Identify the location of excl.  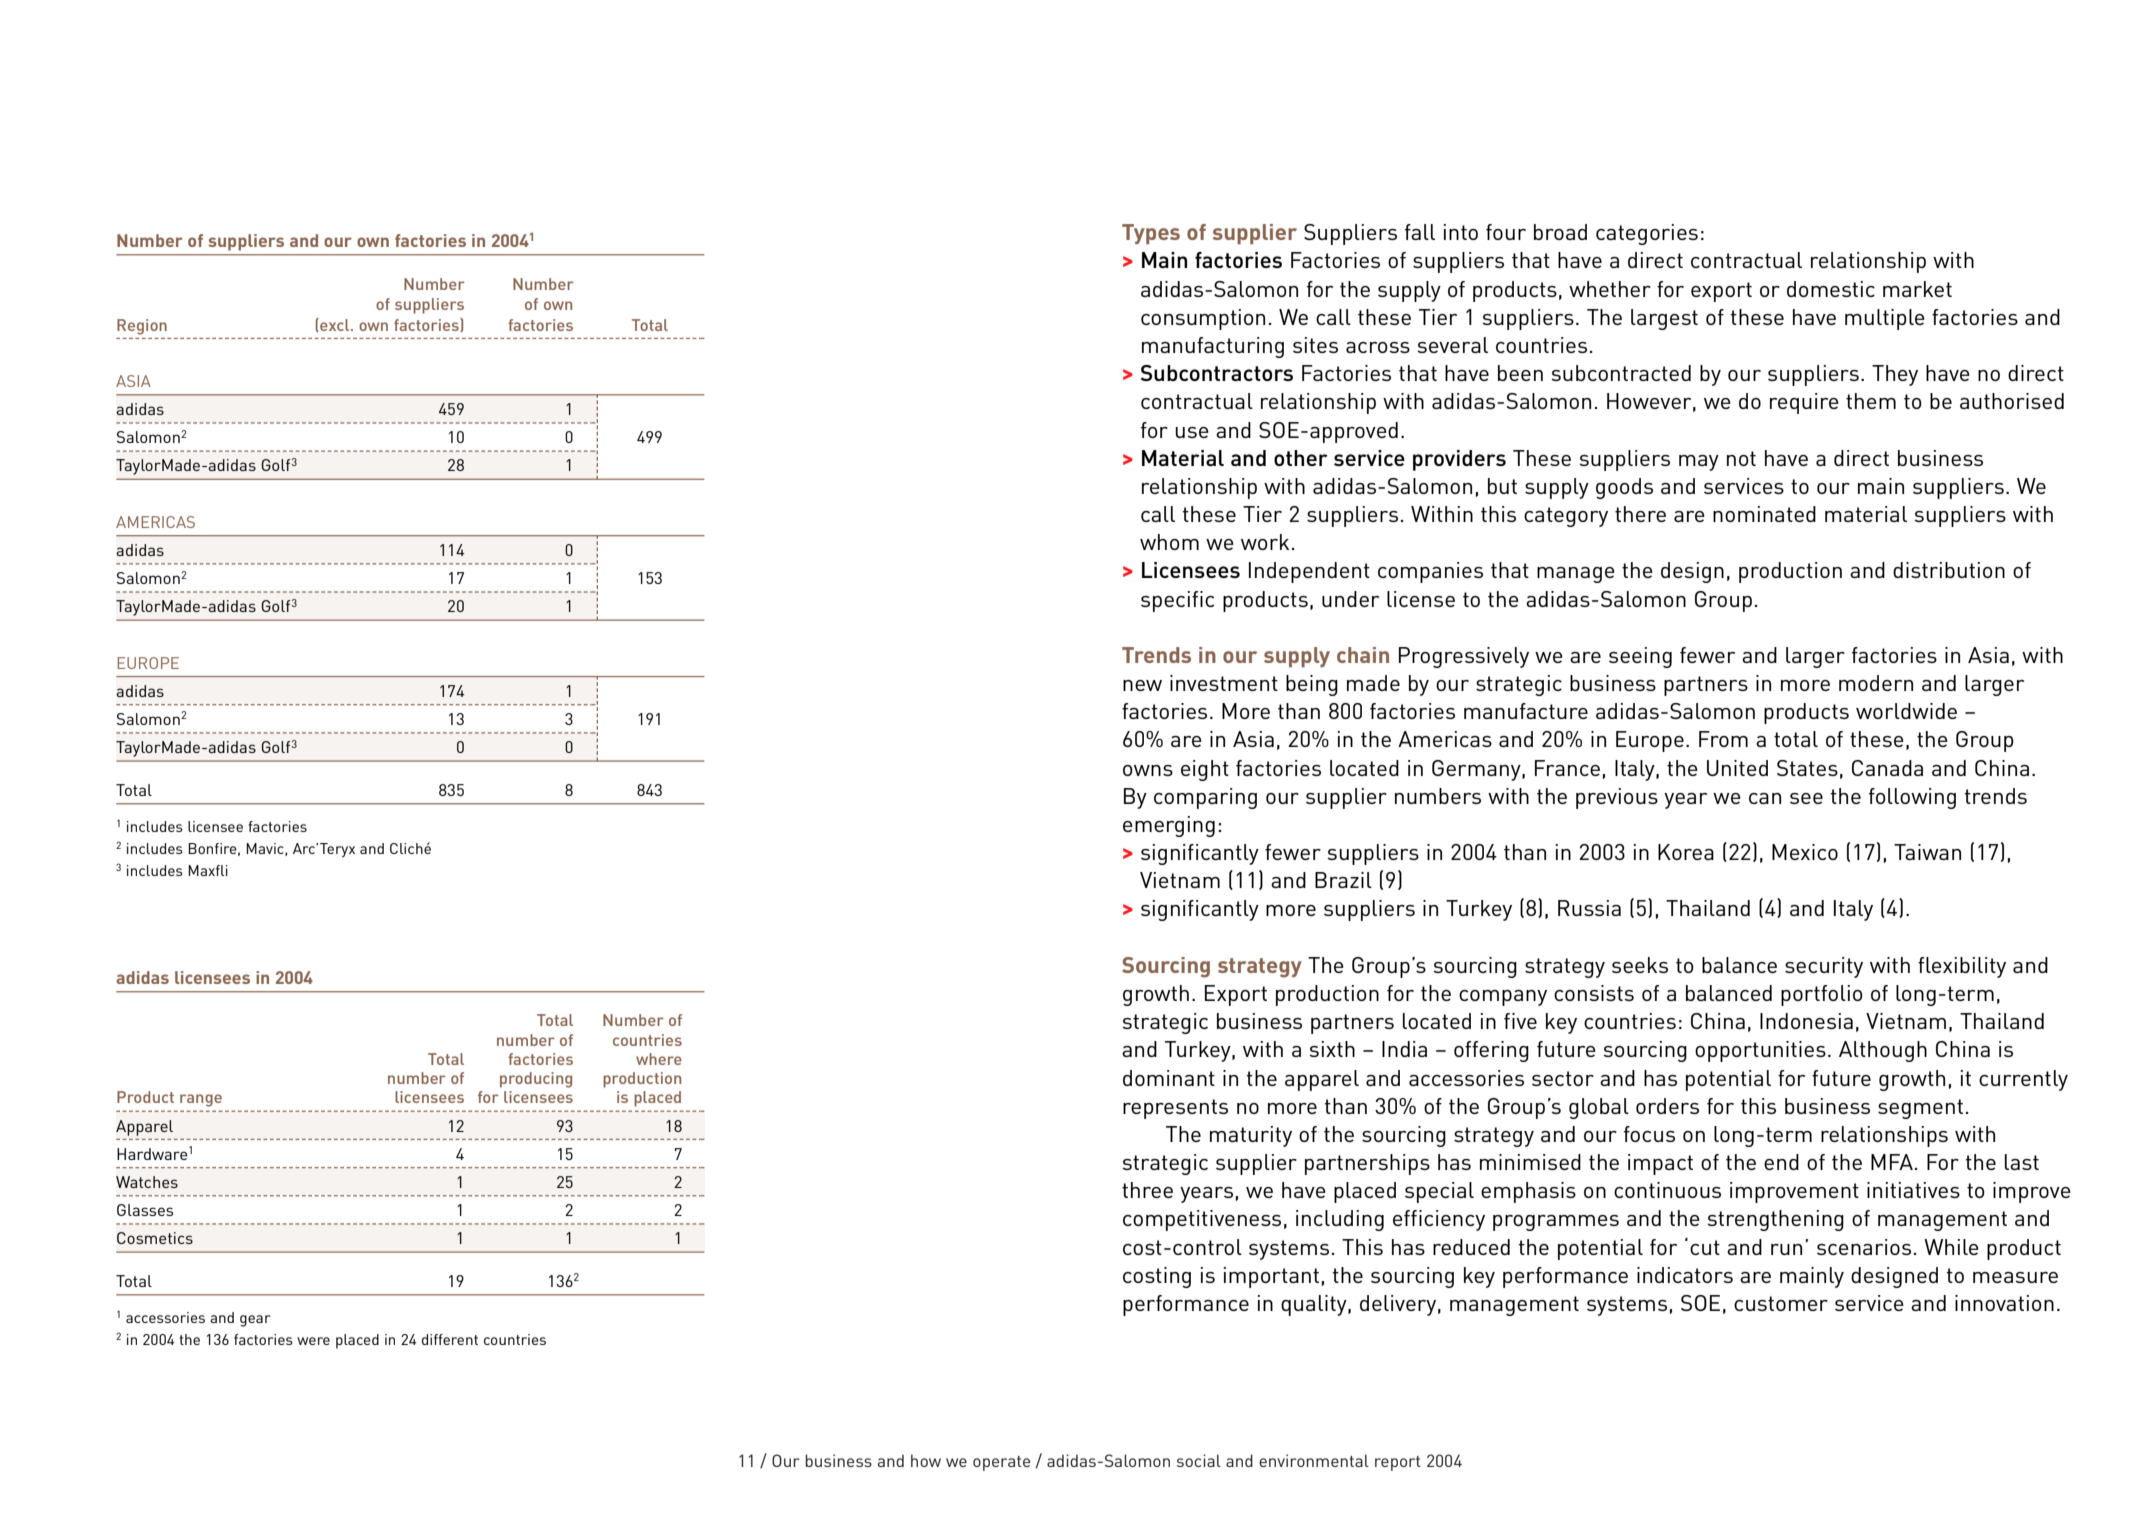
(335, 325).
